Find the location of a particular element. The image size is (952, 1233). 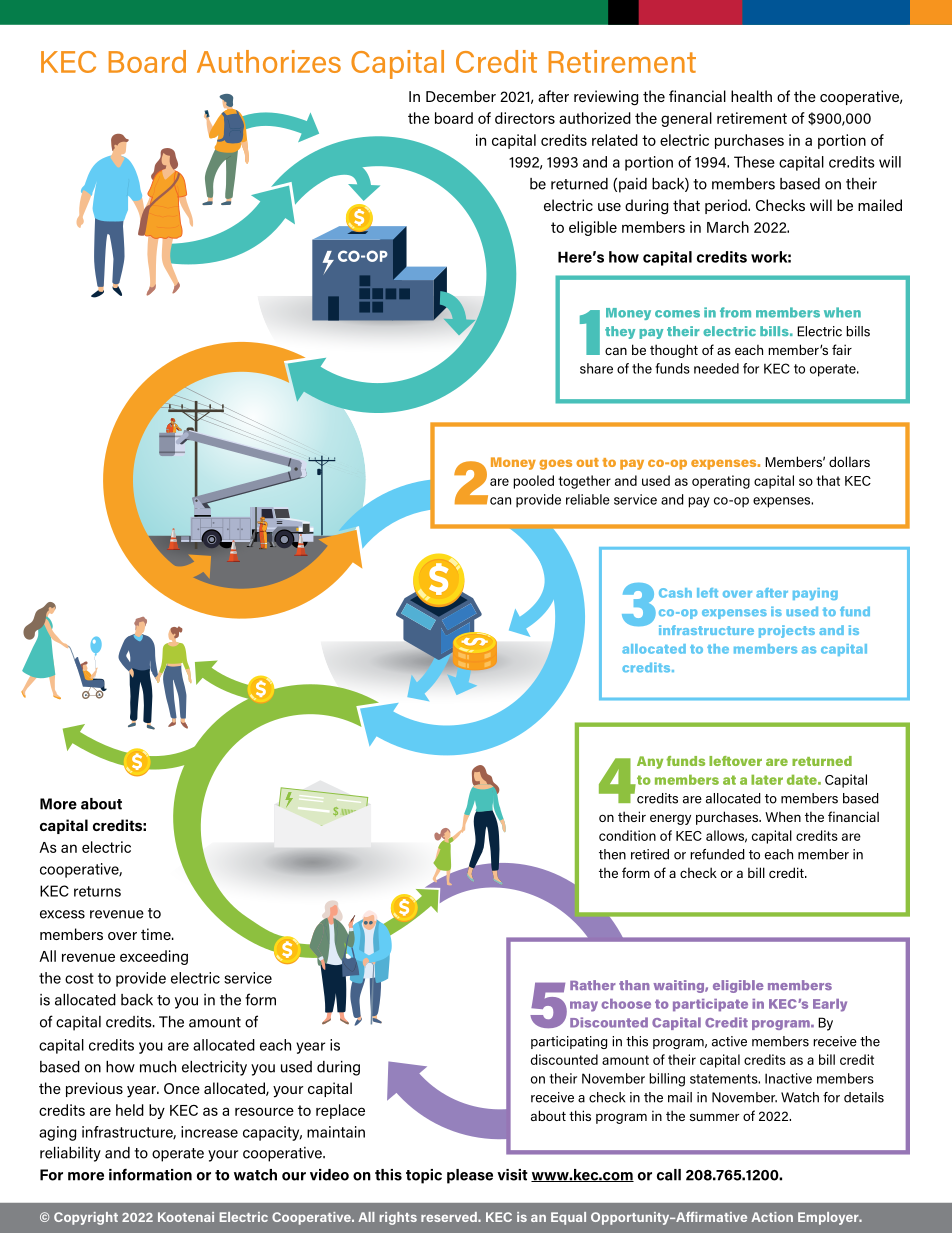

later is located at coordinates (767, 780).
